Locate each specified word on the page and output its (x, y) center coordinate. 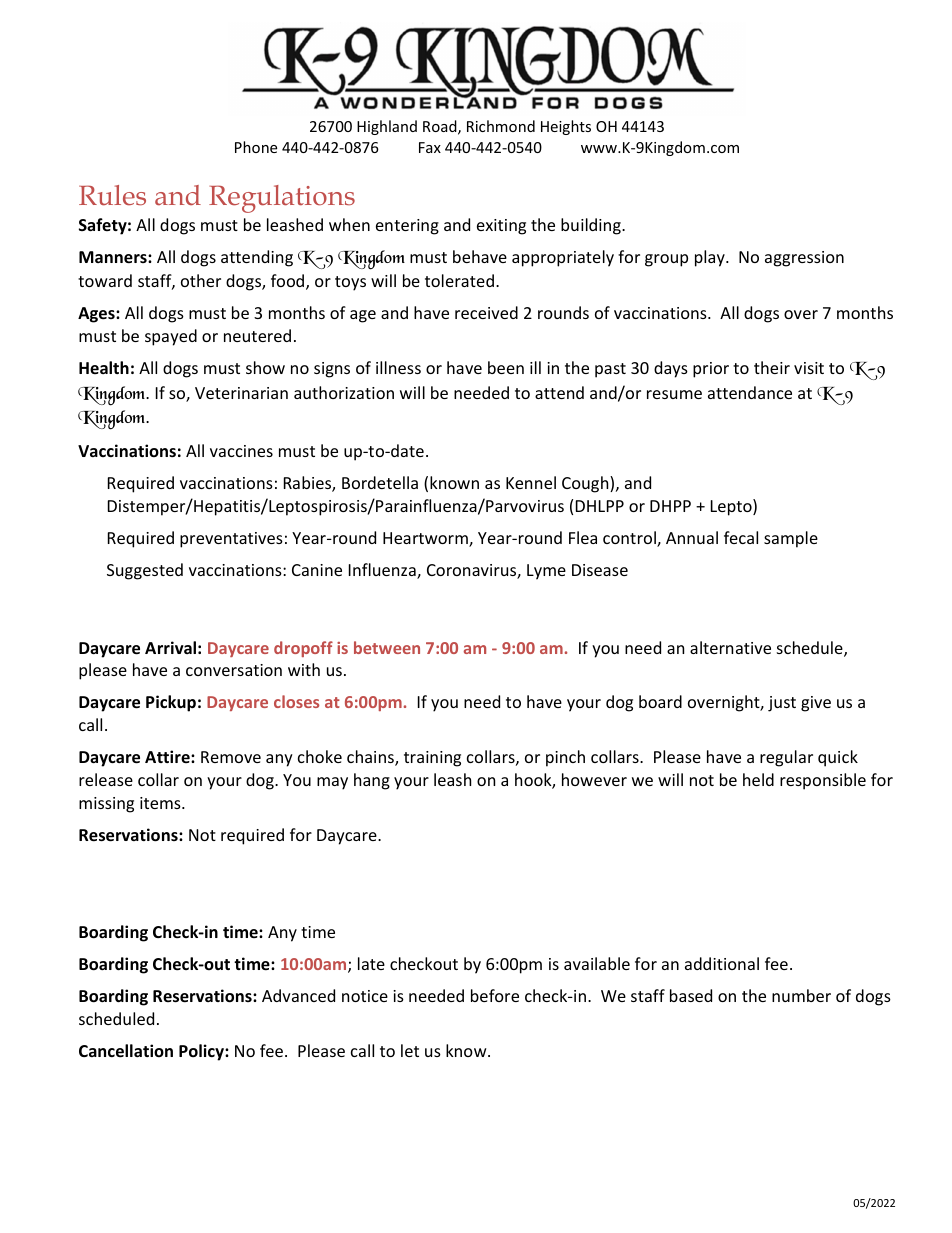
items (161, 803)
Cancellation (126, 1051)
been (506, 367)
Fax (430, 147)
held (758, 779)
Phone (256, 147)
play (711, 258)
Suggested (145, 571)
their (772, 367)
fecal (741, 537)
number (801, 995)
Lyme (546, 572)
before (495, 995)
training (432, 759)
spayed (171, 337)
